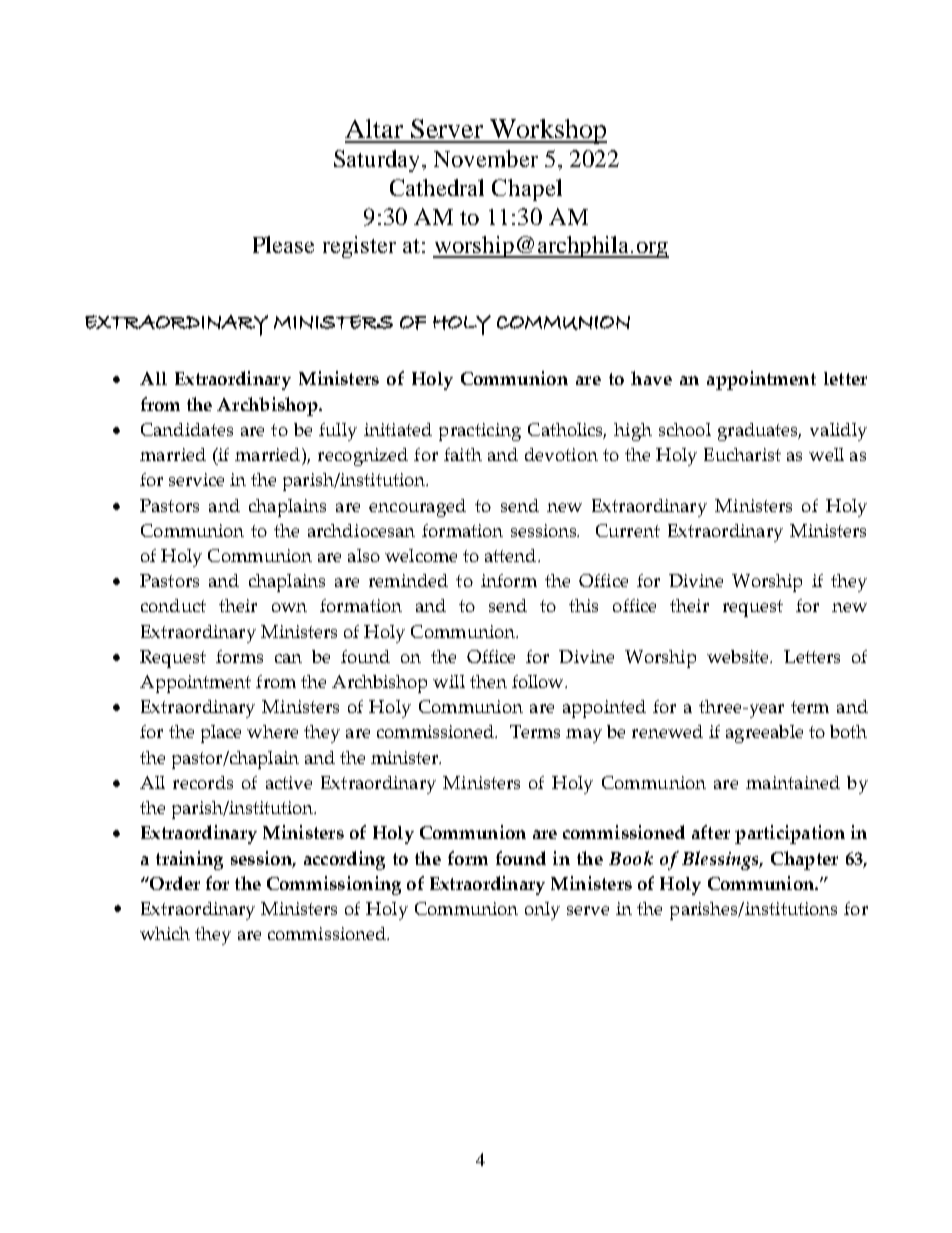  I want to click on attend, so click(512, 555).
